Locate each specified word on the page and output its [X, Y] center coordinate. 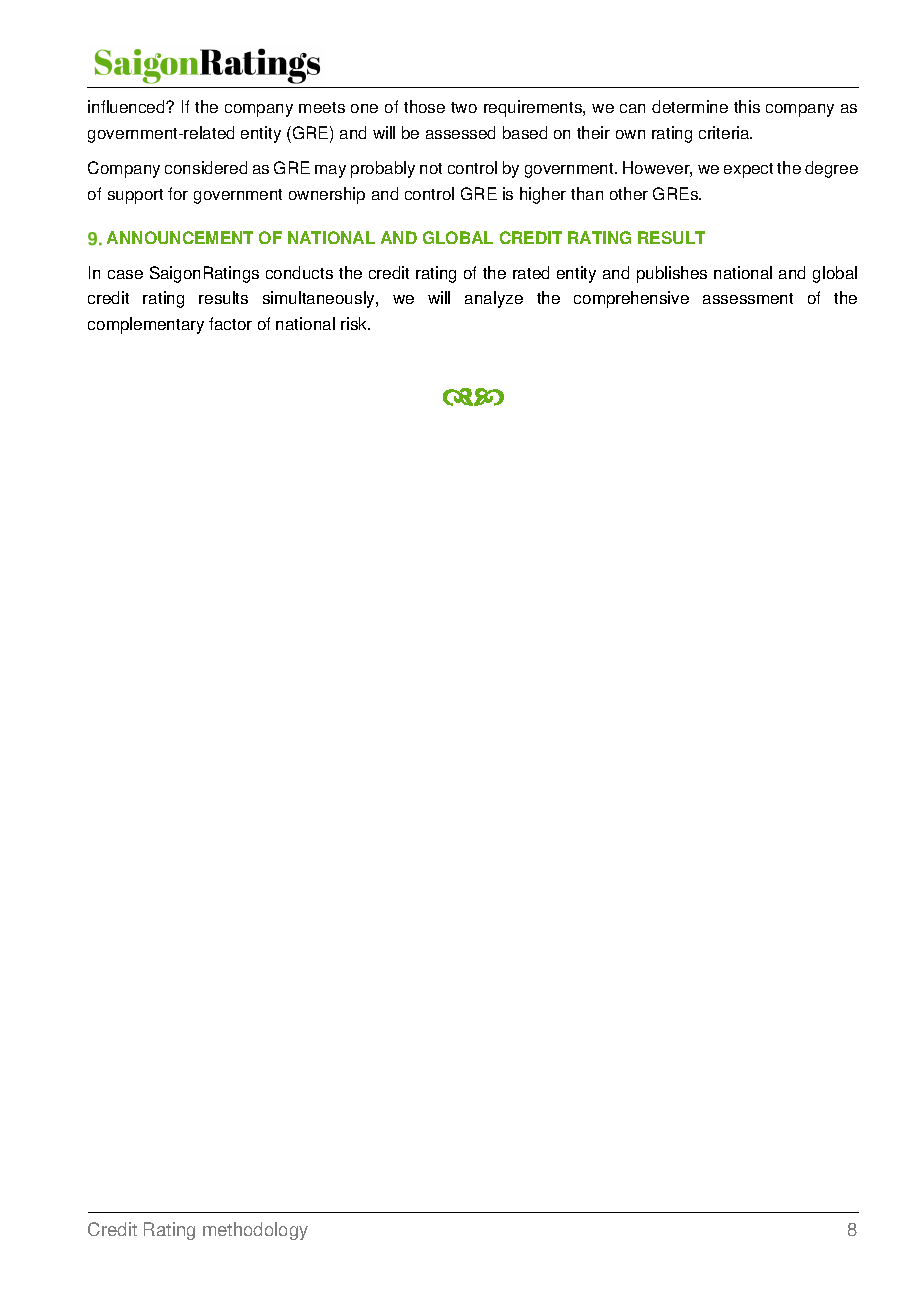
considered [206, 167]
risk [355, 323]
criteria [725, 132]
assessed [460, 132]
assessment [748, 298]
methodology [255, 1231]
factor [230, 323]
